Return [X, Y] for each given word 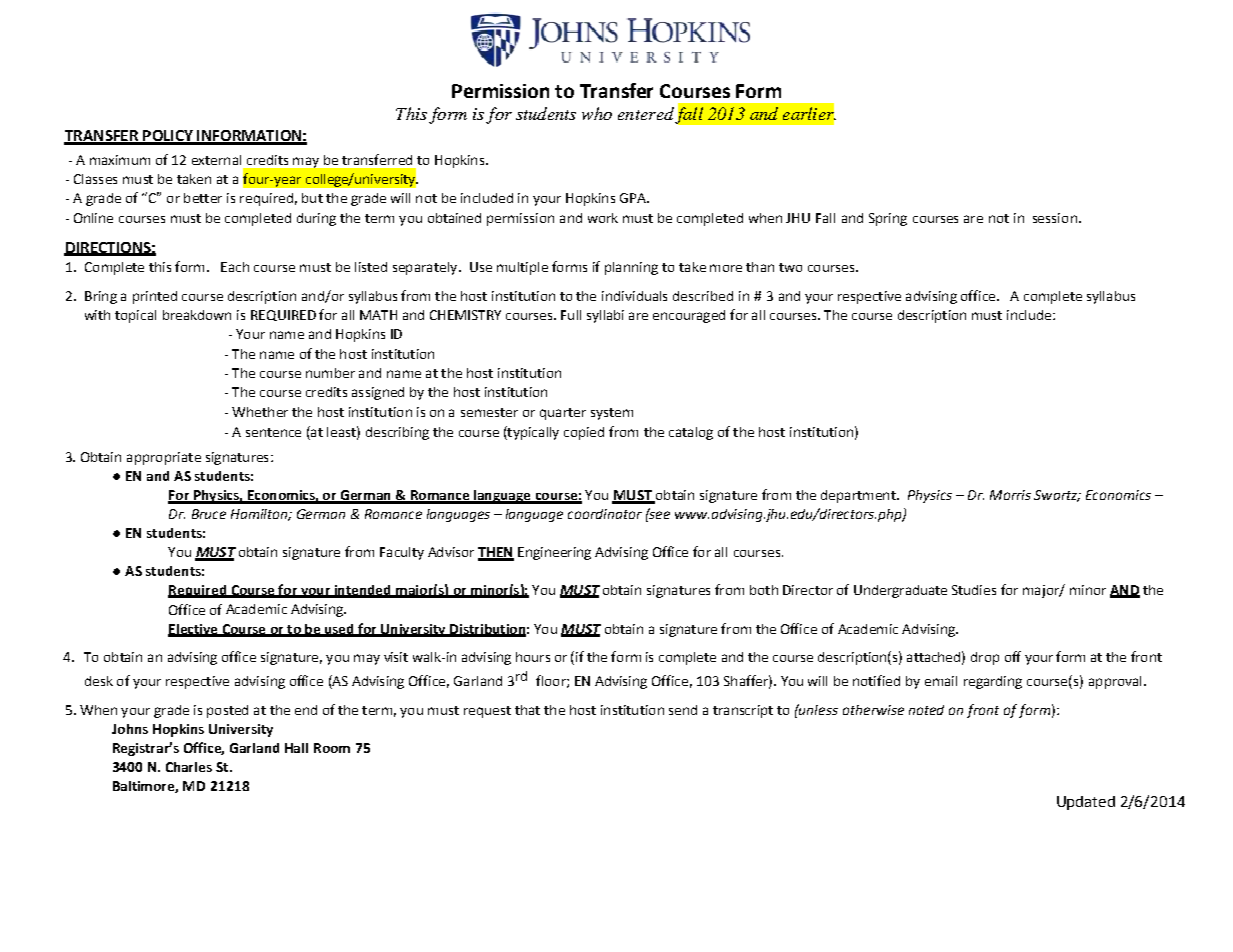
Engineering [554, 553]
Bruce [209, 514]
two [790, 267]
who [597, 113]
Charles [189, 767]
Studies [974, 590]
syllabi [605, 316]
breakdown [197, 315]
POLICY [168, 137]
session [1055, 218]
